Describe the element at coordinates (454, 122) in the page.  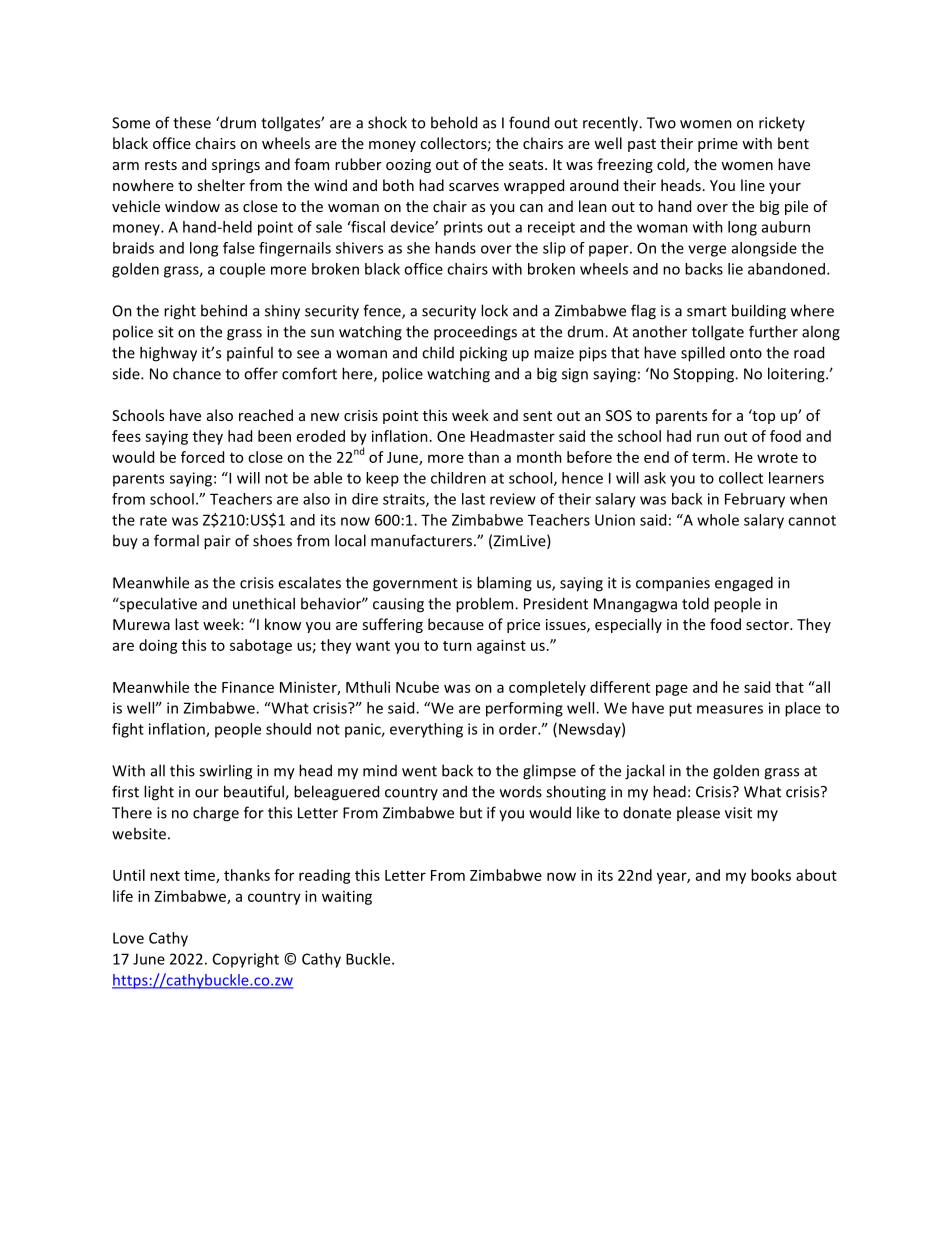
I see `behold` at that location.
